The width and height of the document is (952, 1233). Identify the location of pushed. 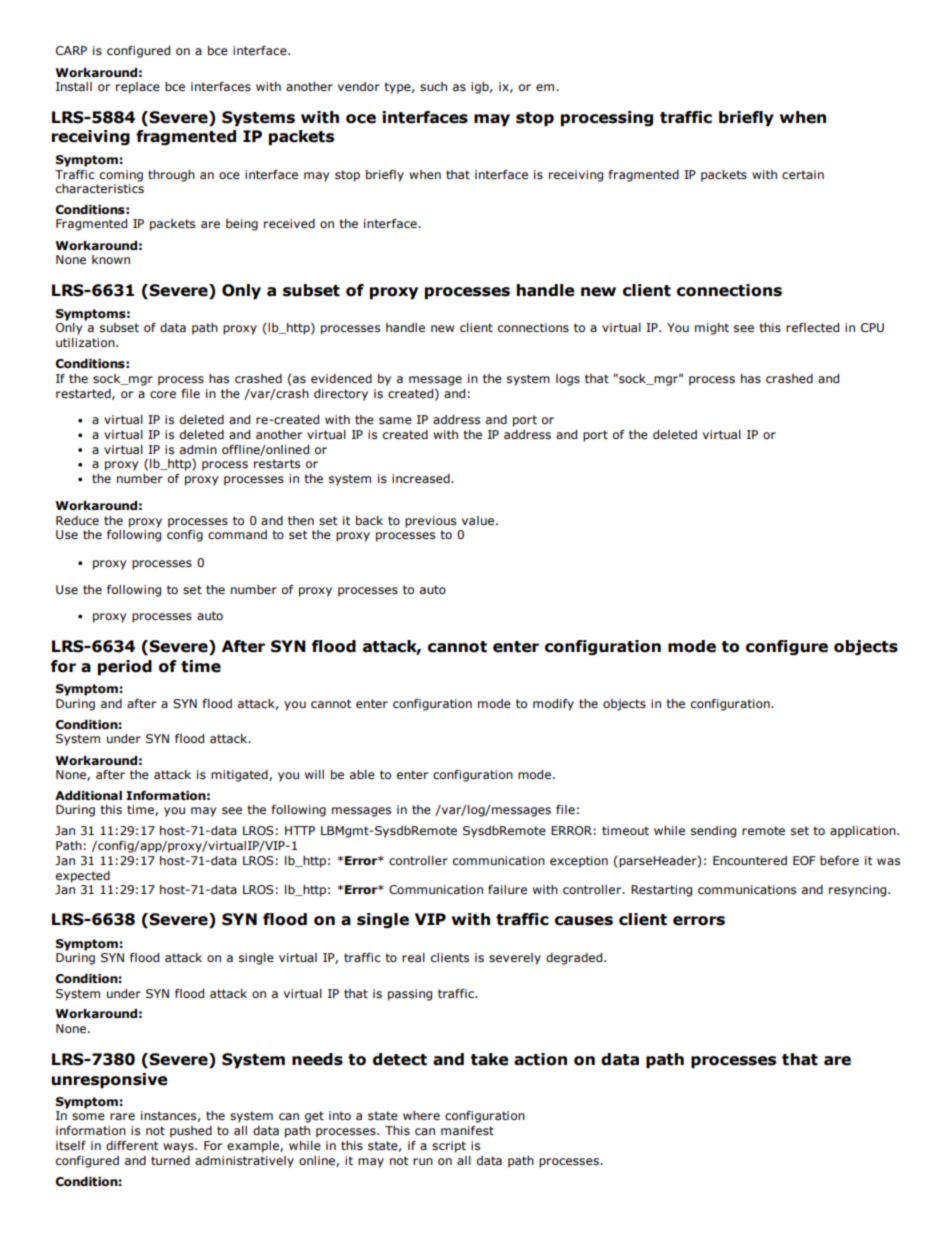
(191, 1132).
